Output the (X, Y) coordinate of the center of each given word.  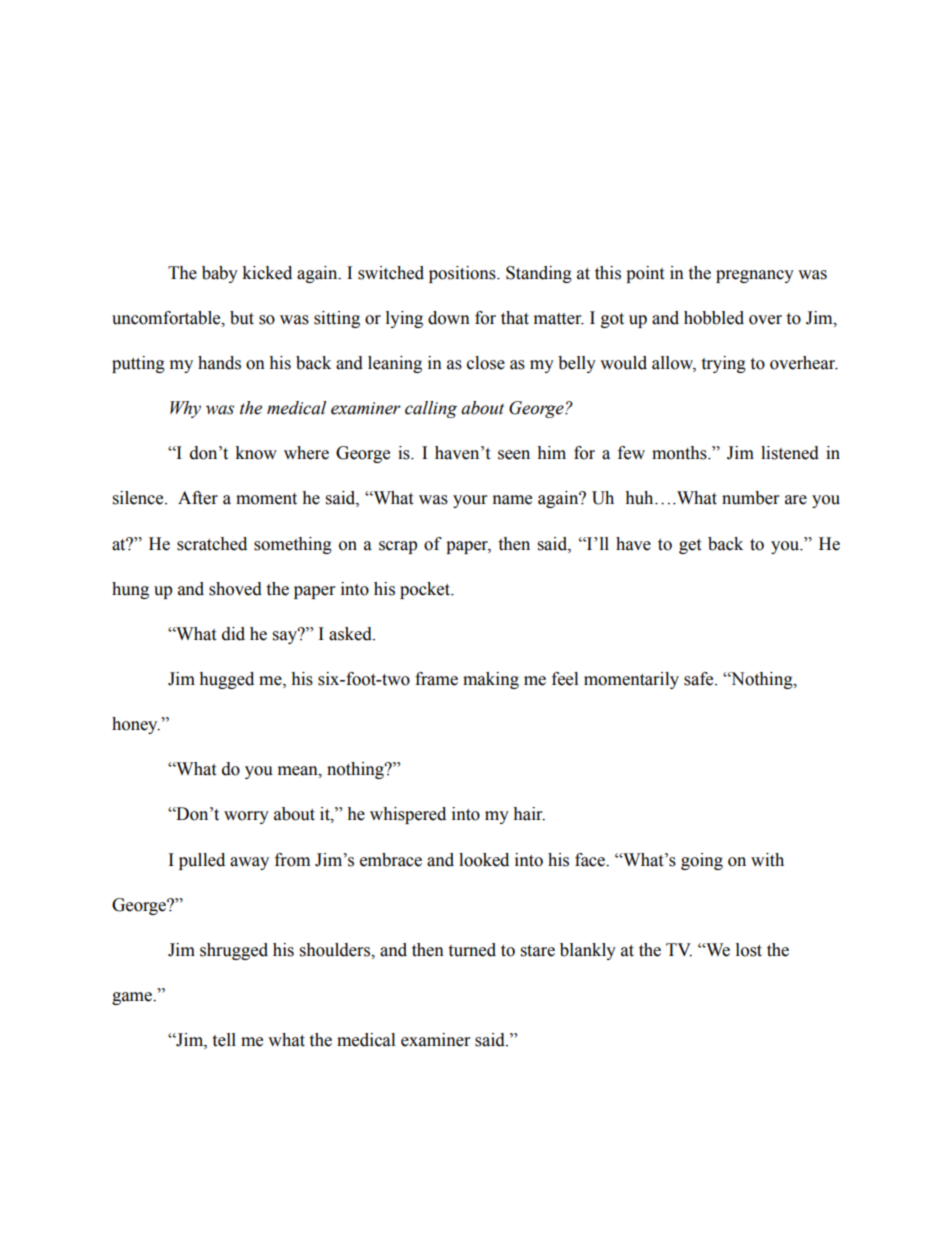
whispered (408, 815)
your (470, 501)
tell (224, 1040)
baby (220, 274)
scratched (212, 544)
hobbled (714, 318)
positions (463, 274)
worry (246, 817)
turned (472, 950)
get (690, 546)
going (702, 861)
